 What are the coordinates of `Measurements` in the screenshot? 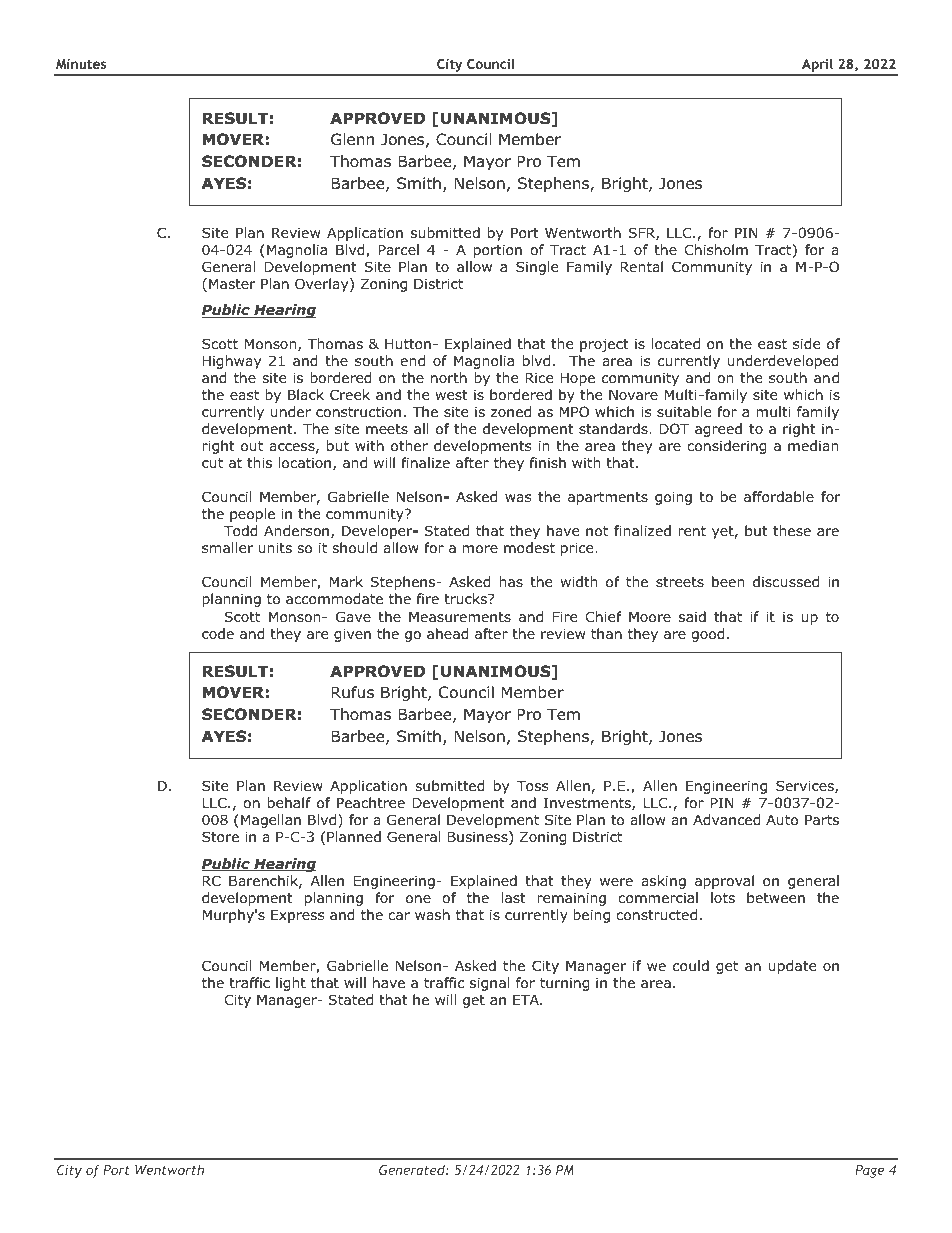 It's located at (460, 617).
